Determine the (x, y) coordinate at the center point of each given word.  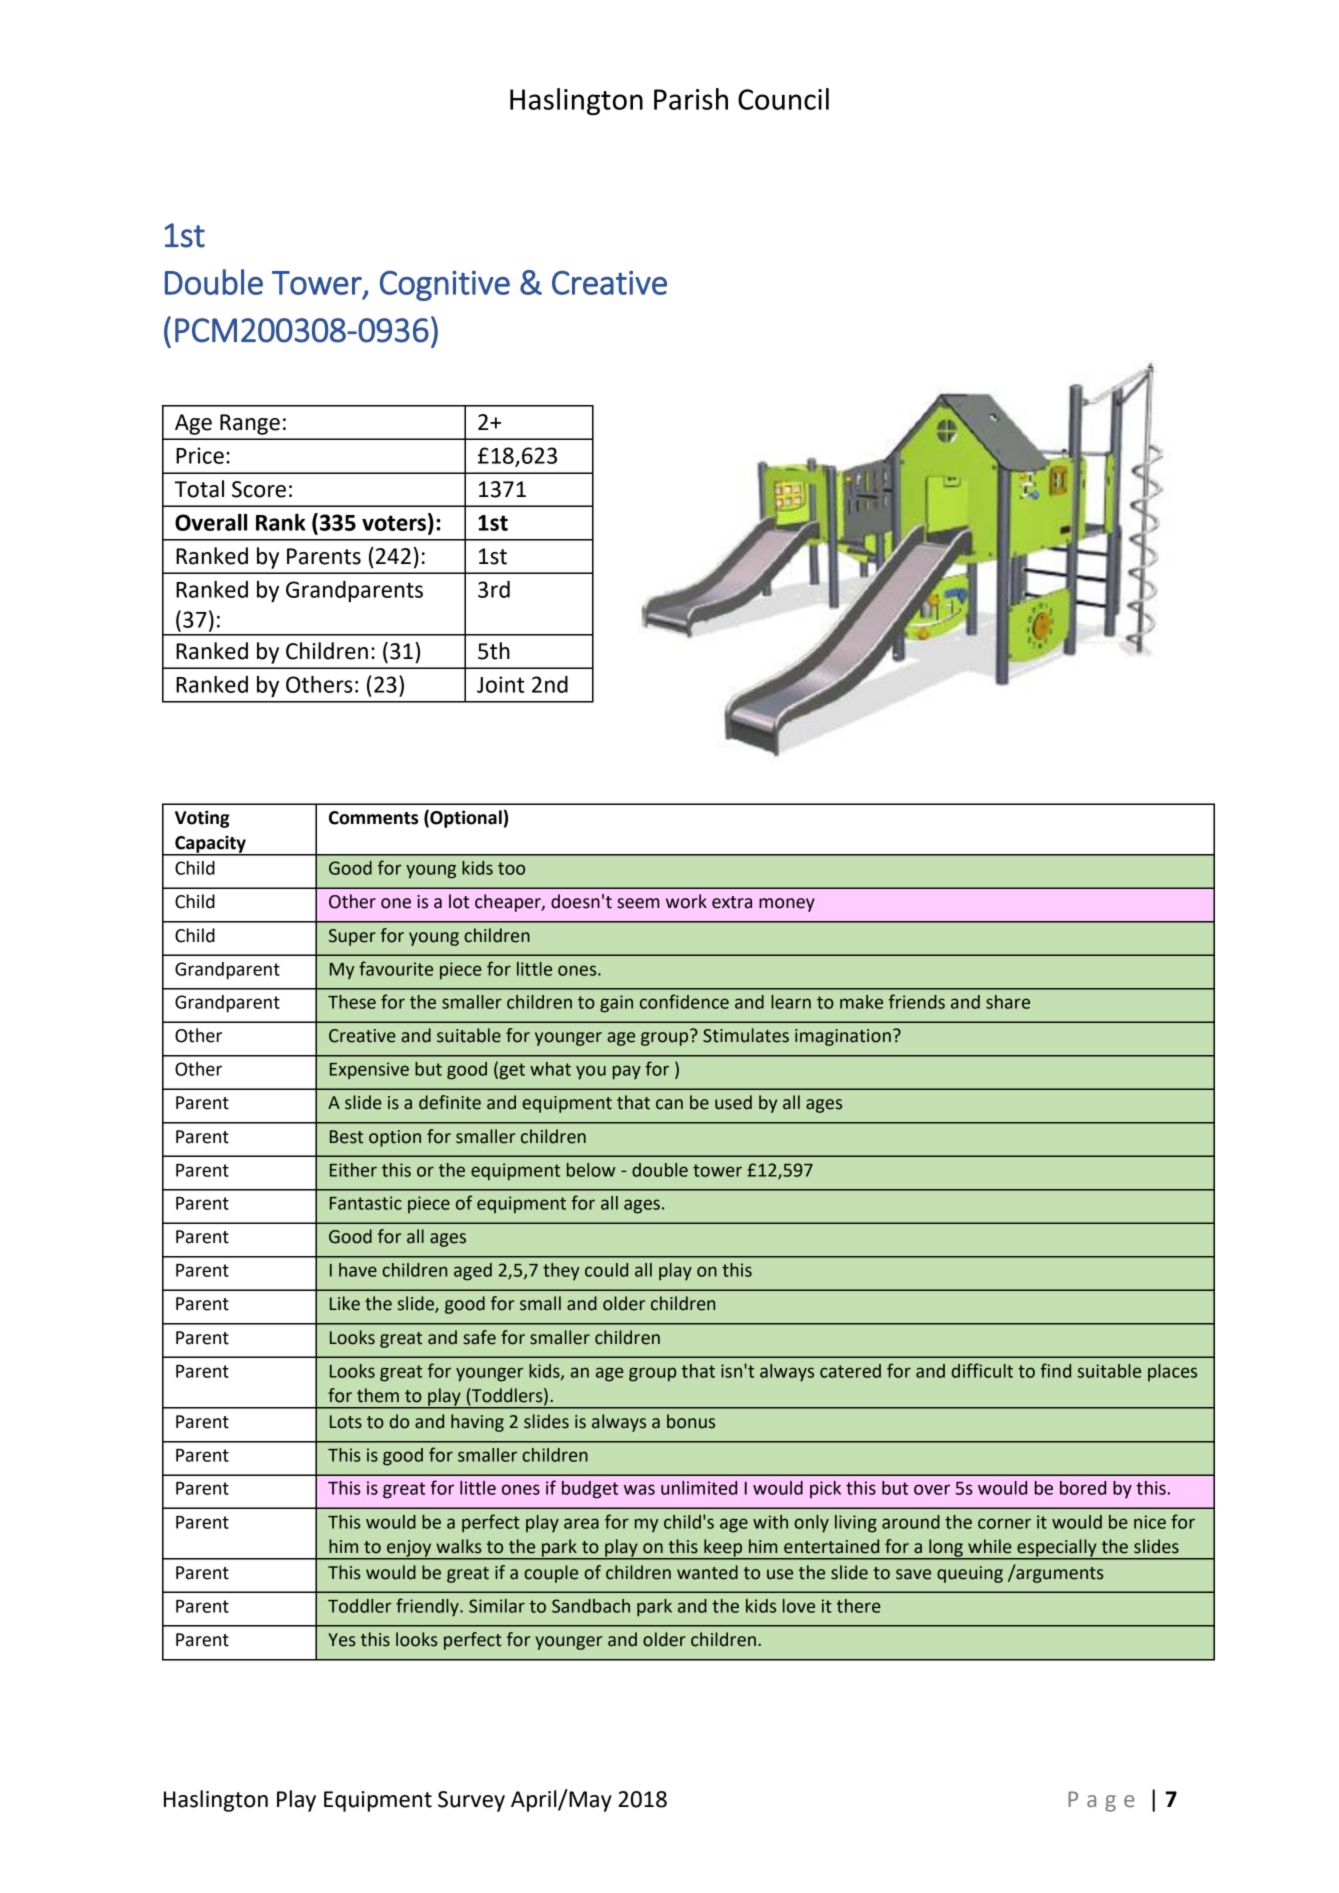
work (686, 901)
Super (352, 937)
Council (783, 99)
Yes (342, 1640)
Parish (691, 99)
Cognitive (445, 285)
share (1008, 1002)
